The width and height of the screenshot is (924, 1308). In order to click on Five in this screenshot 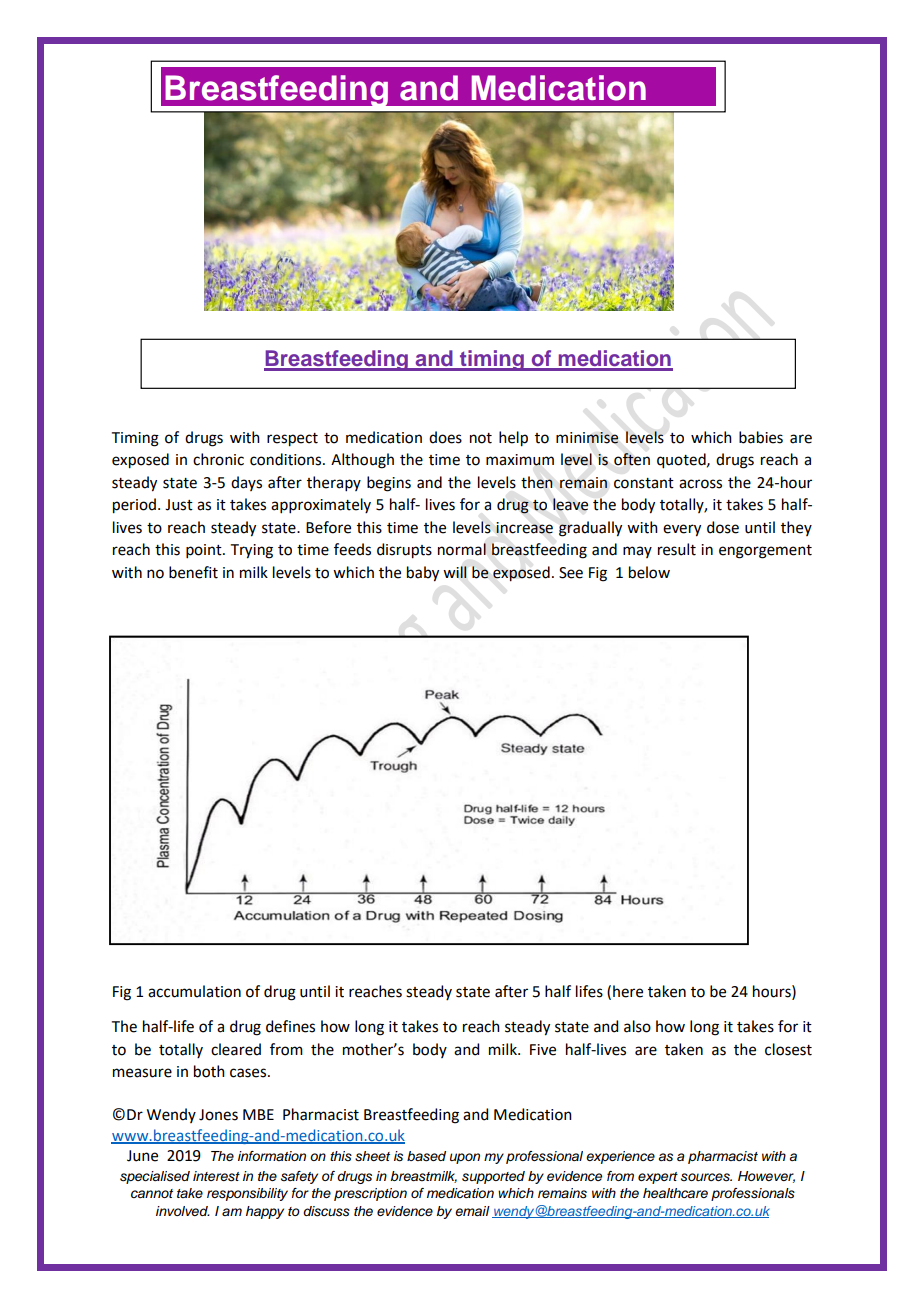, I will do `click(543, 1050)`.
